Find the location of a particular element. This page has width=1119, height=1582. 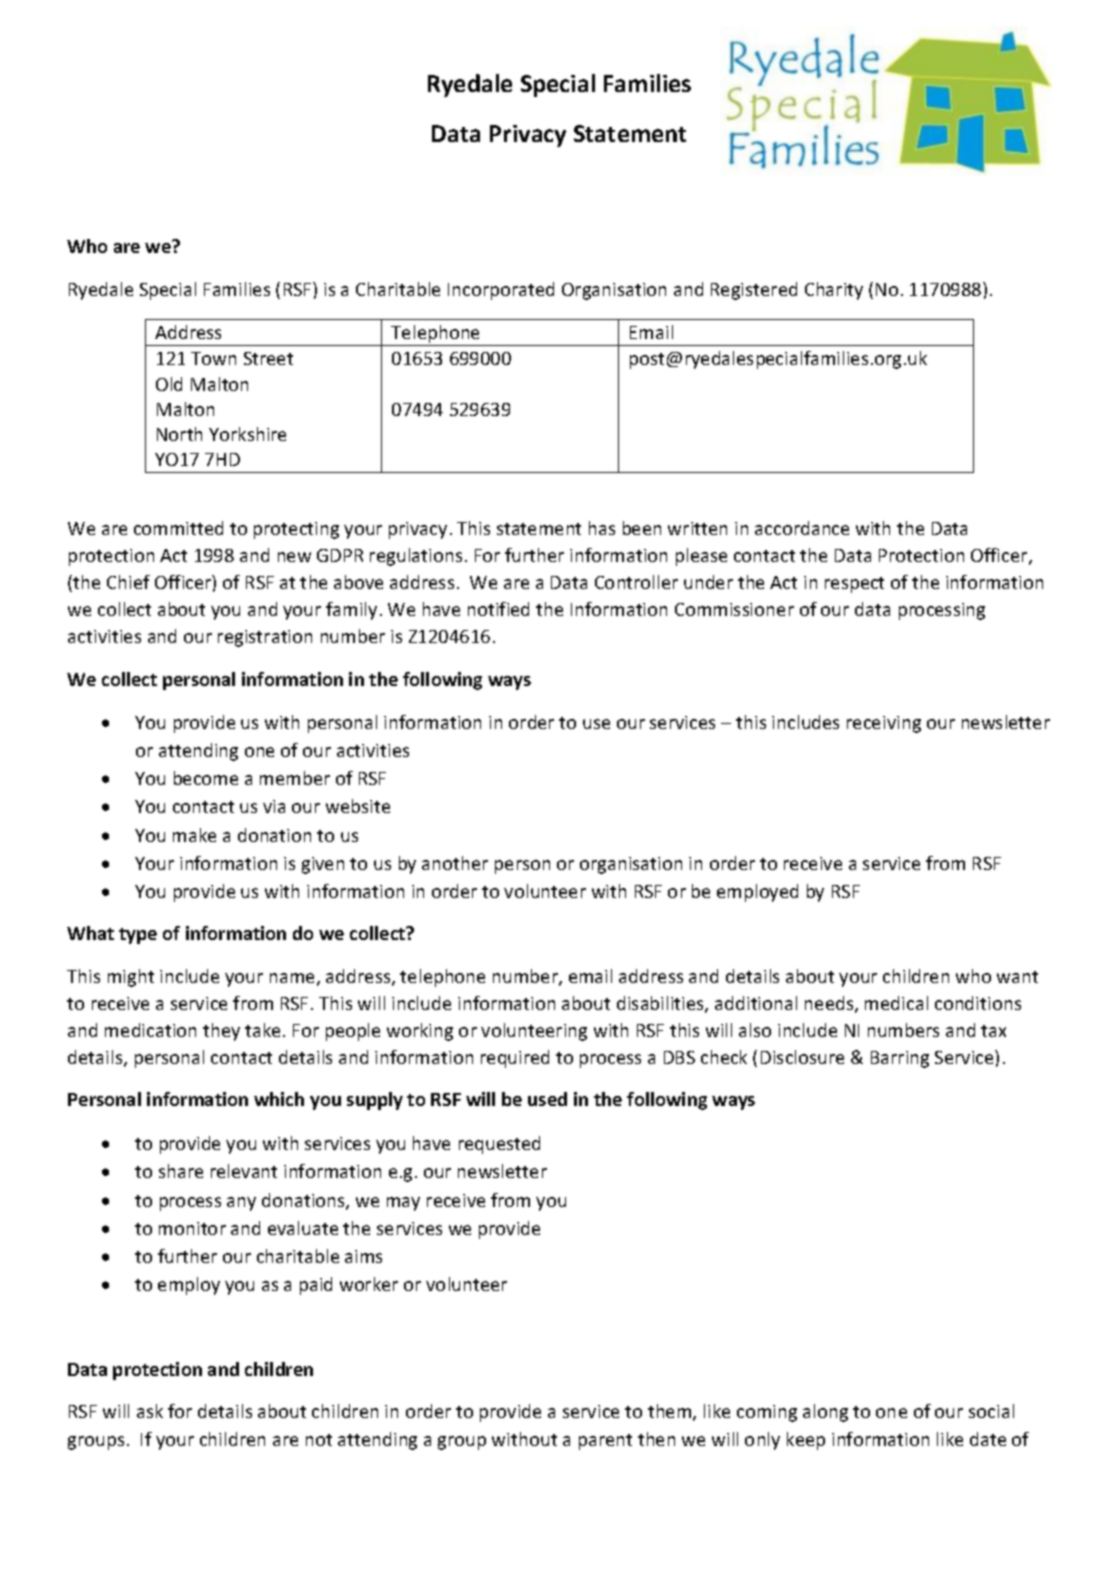

requested is located at coordinates (499, 1145).
